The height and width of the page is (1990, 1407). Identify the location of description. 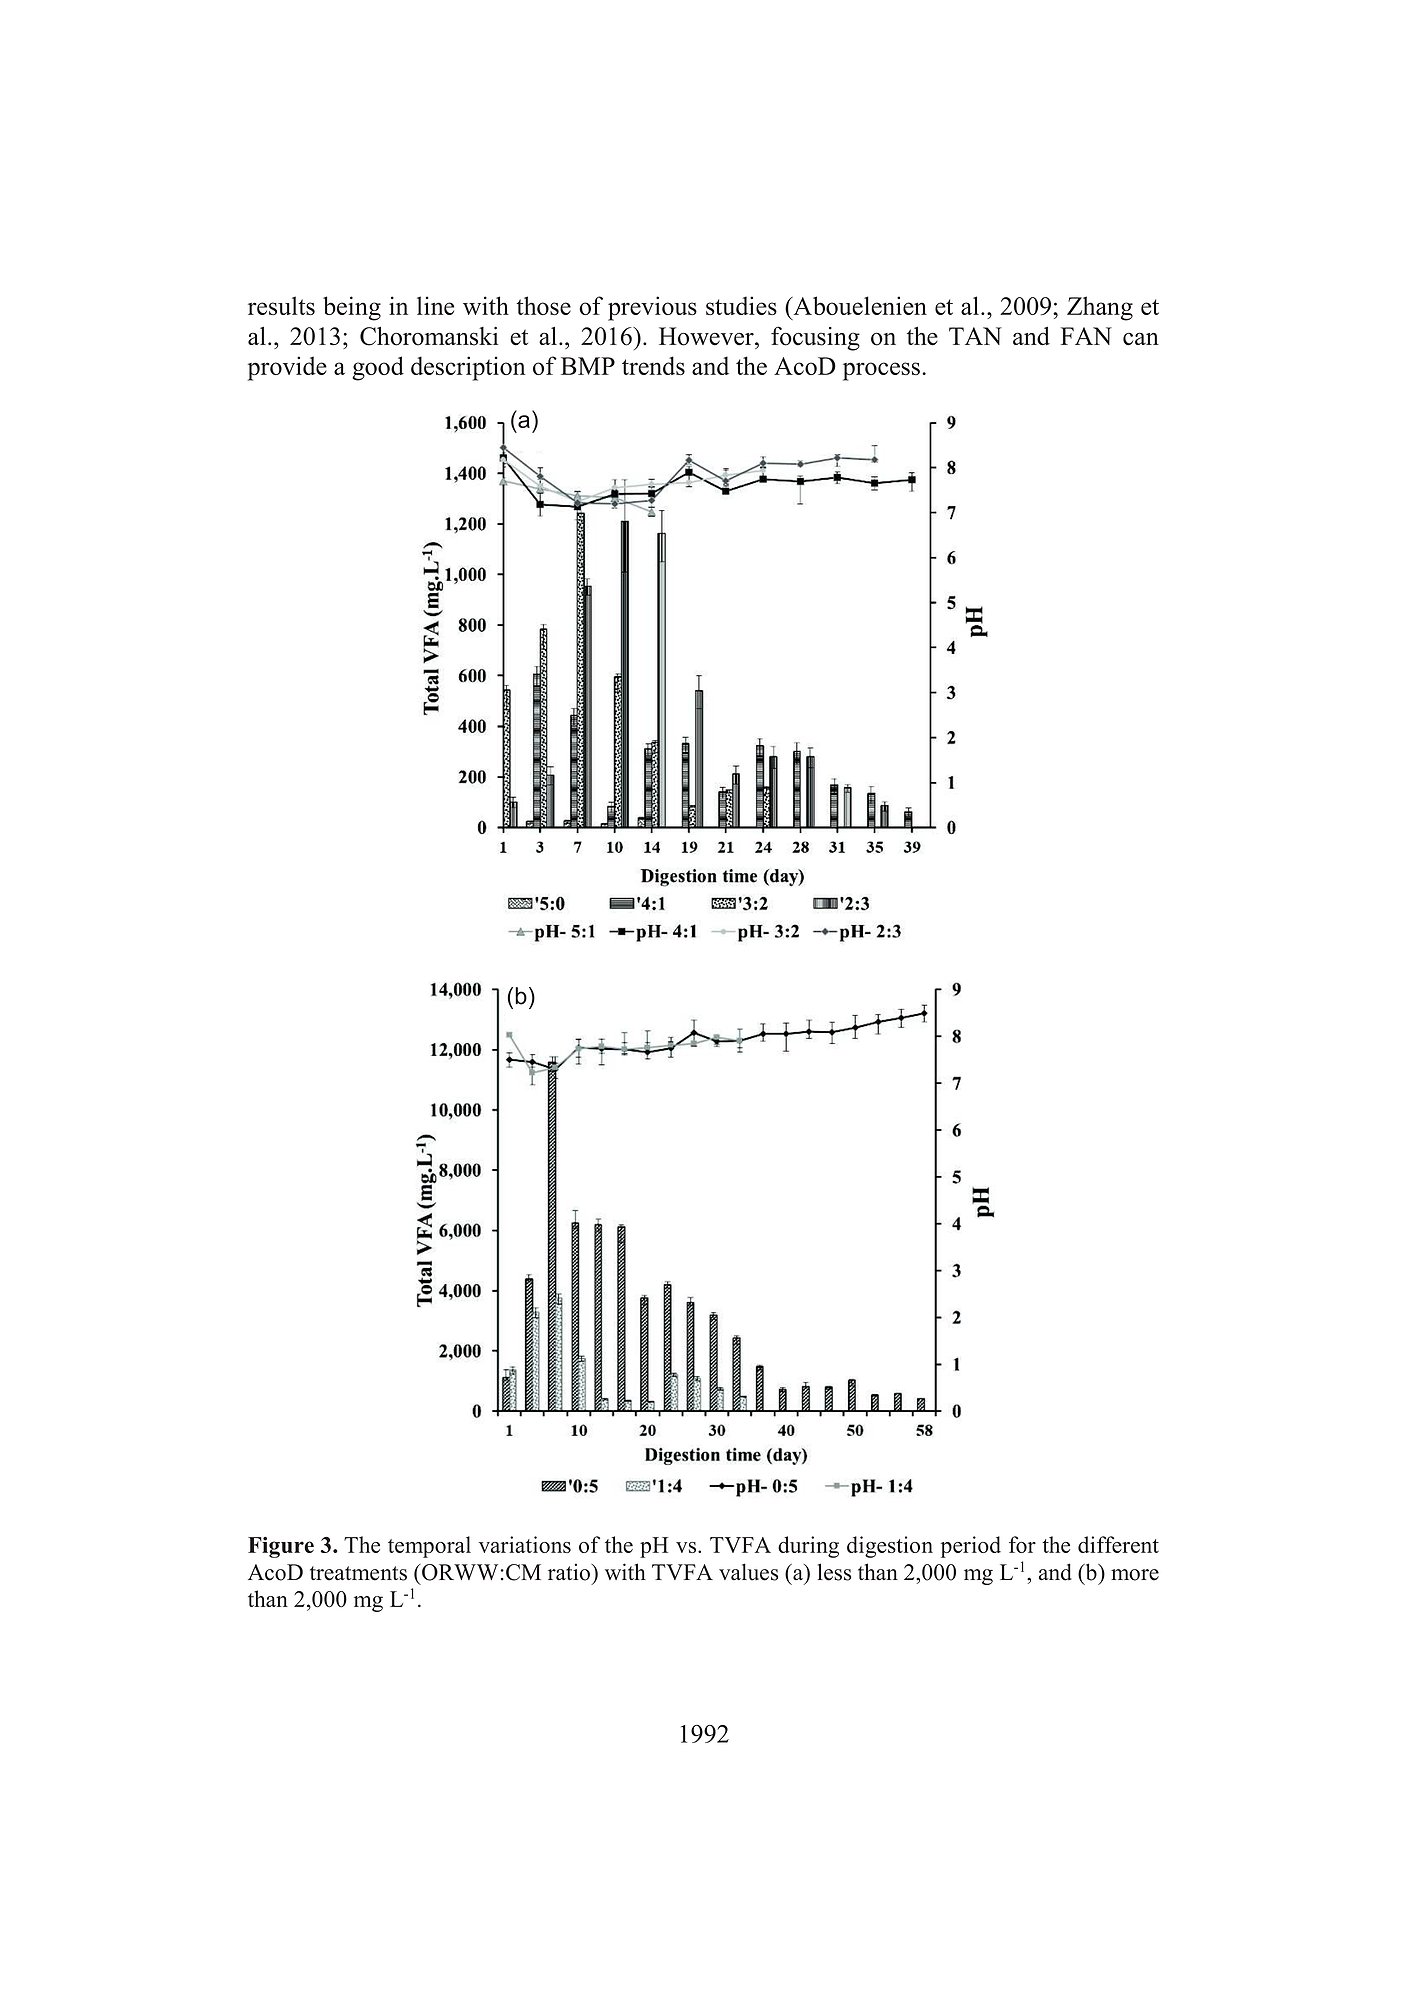
(468, 368).
